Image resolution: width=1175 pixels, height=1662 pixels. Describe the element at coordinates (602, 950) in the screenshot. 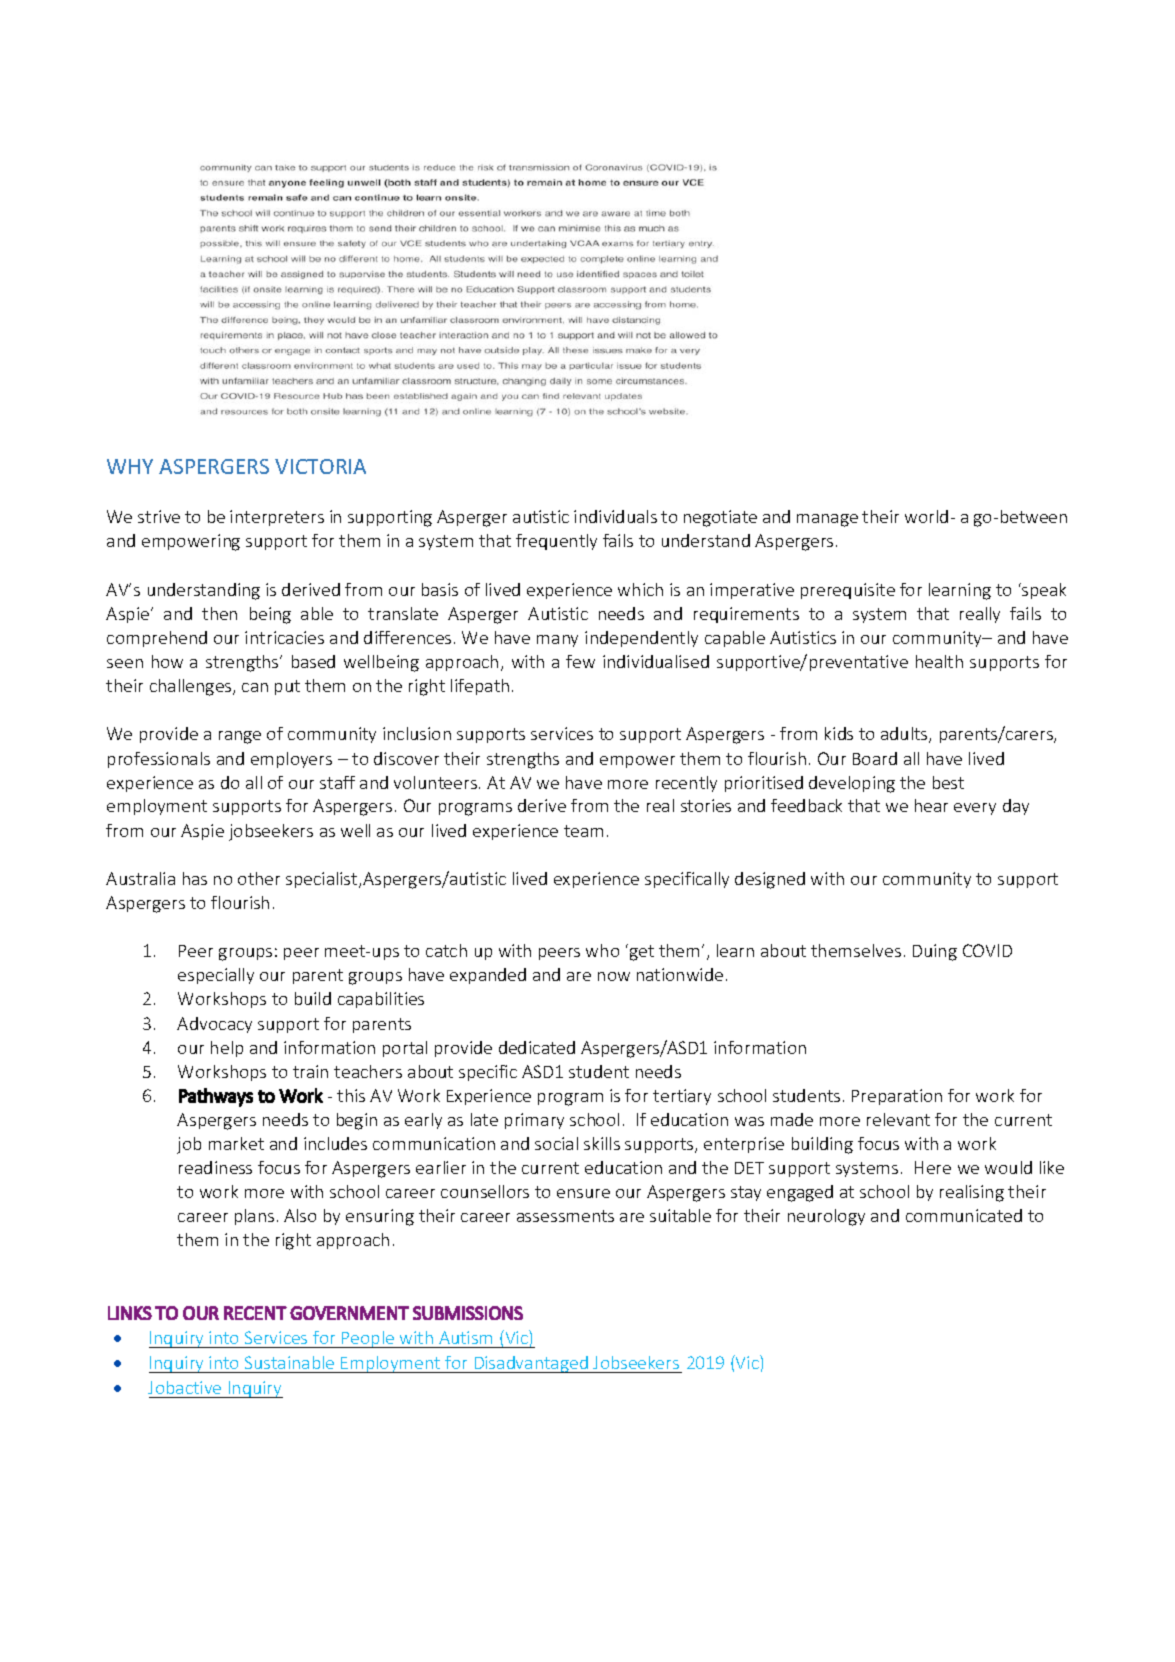

I see `who` at that location.
